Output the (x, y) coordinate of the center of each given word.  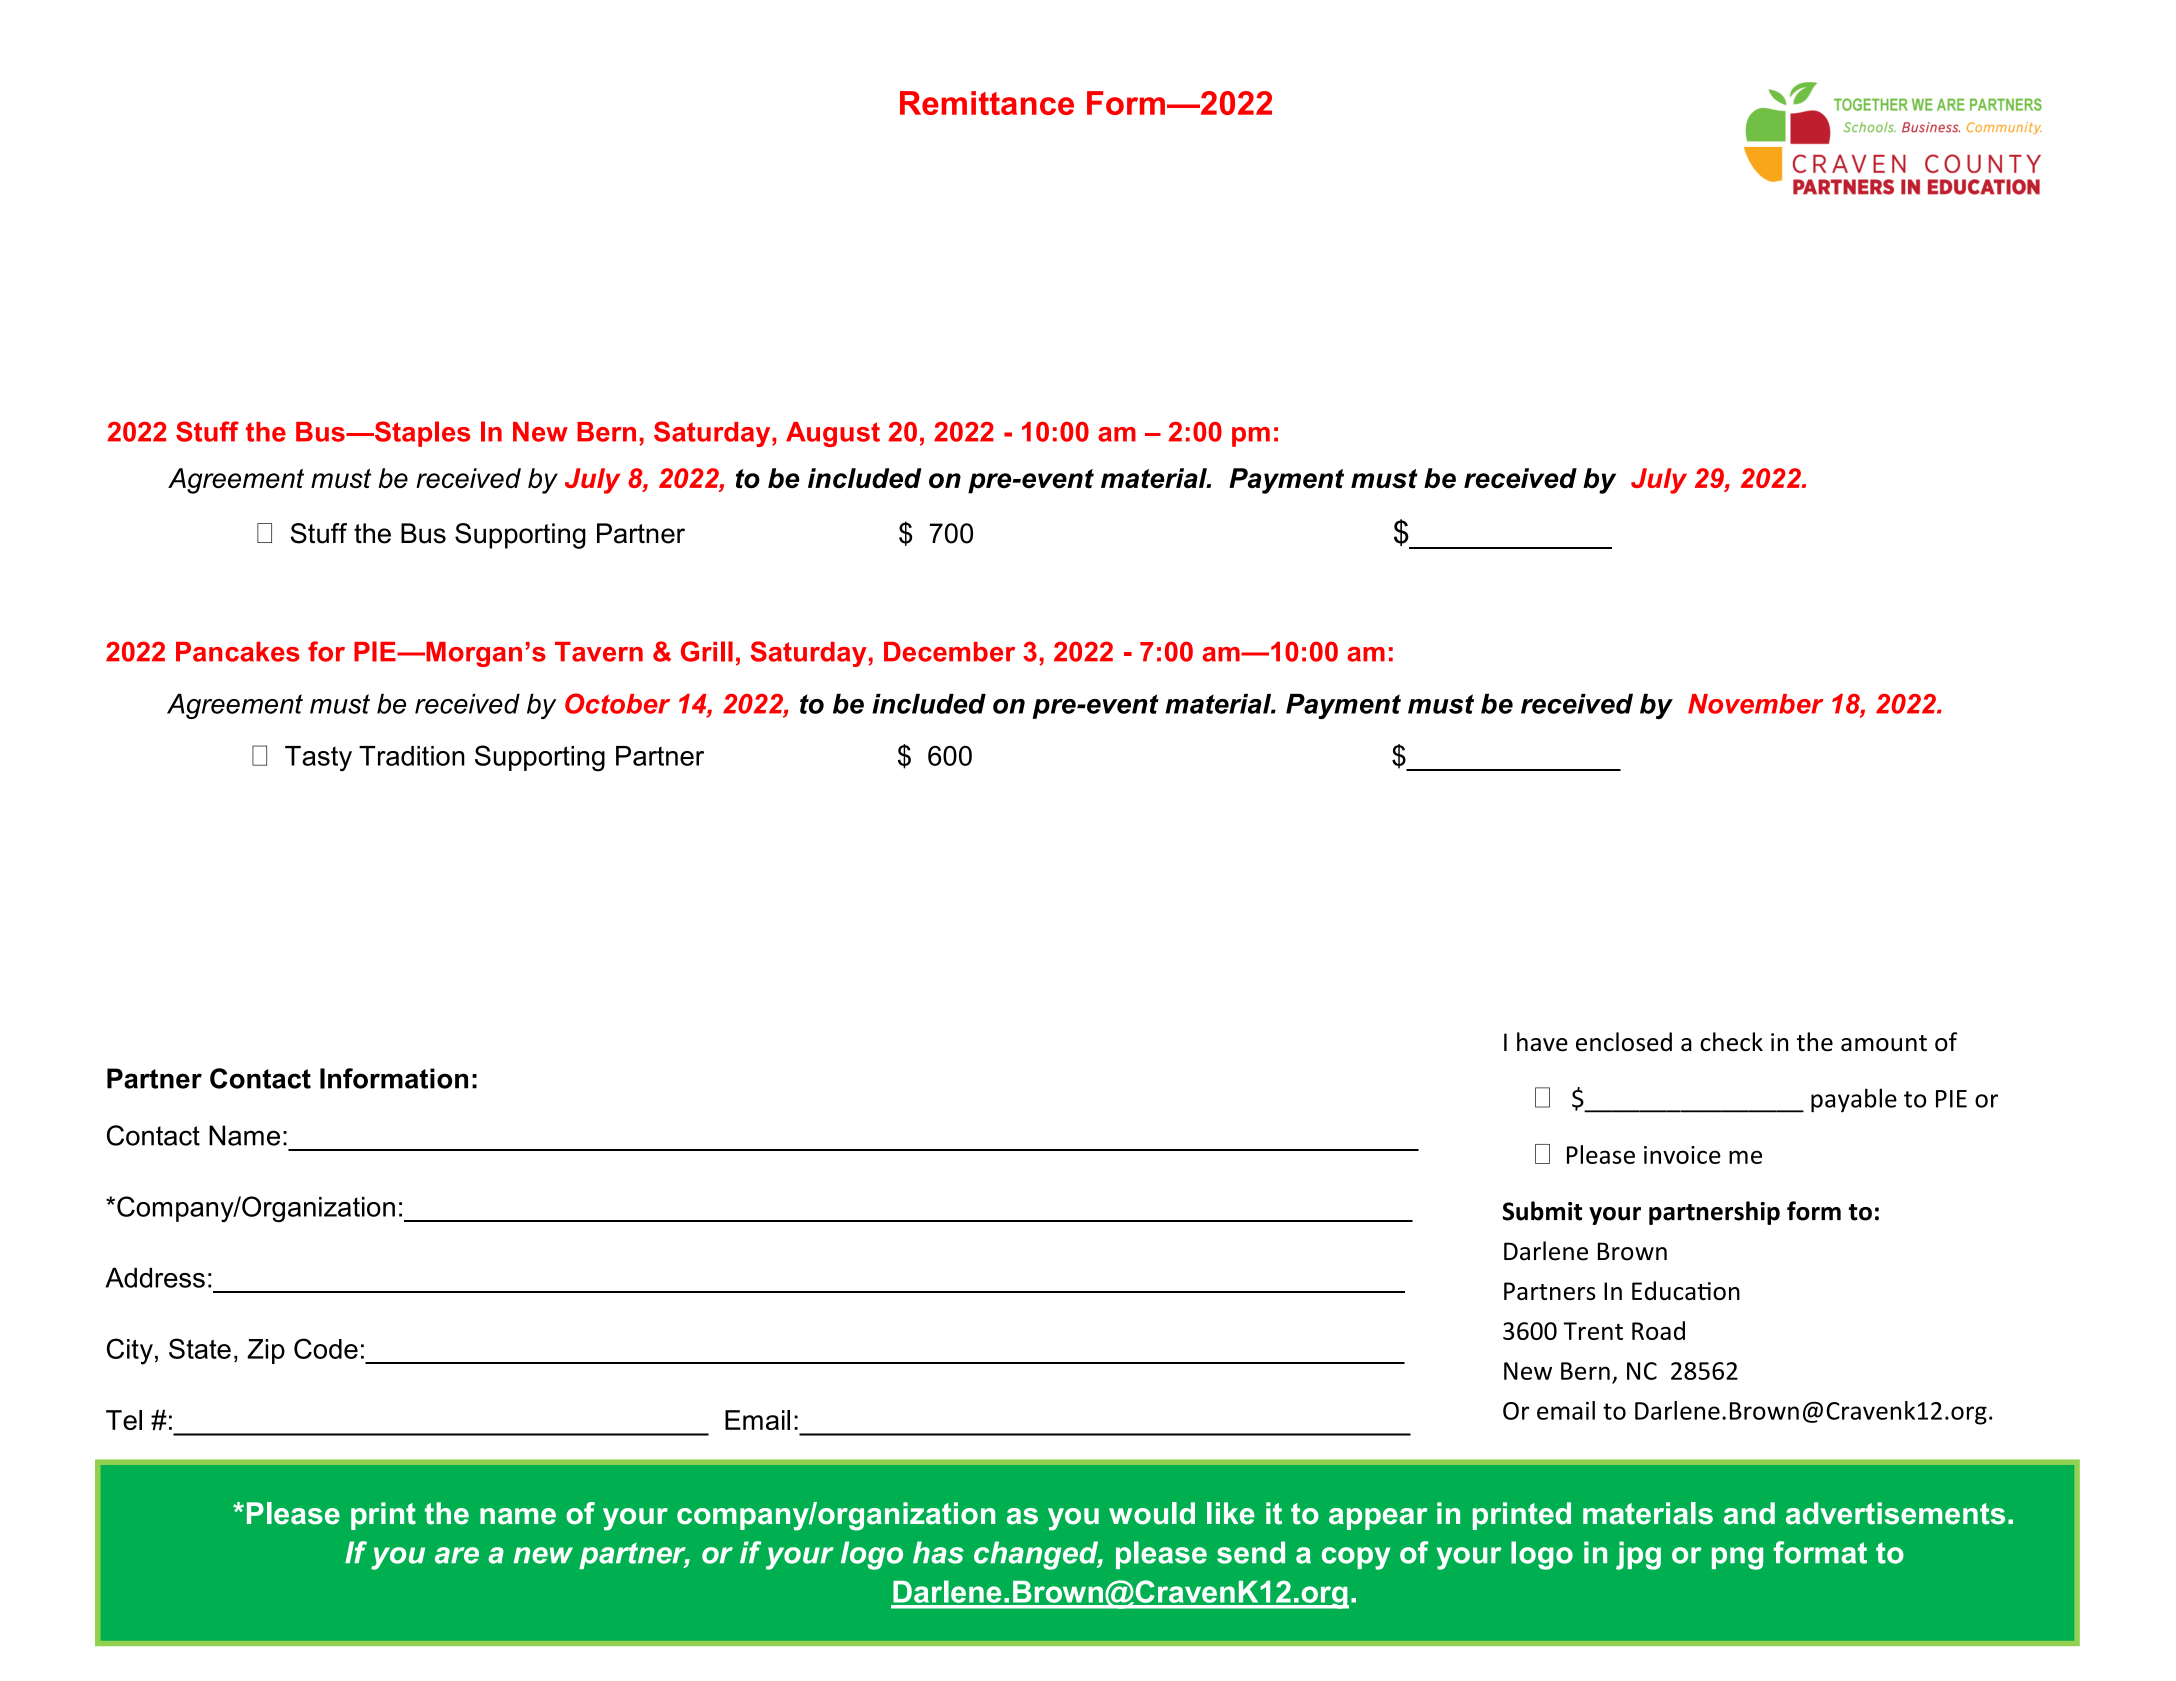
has (938, 1552)
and (1749, 1513)
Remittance (987, 103)
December (949, 652)
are (457, 1555)
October (617, 703)
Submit (1542, 1211)
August (833, 434)
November (1756, 704)
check (1731, 1042)
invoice (1682, 1155)
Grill (707, 651)
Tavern (599, 652)
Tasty (318, 759)
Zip (266, 1351)
